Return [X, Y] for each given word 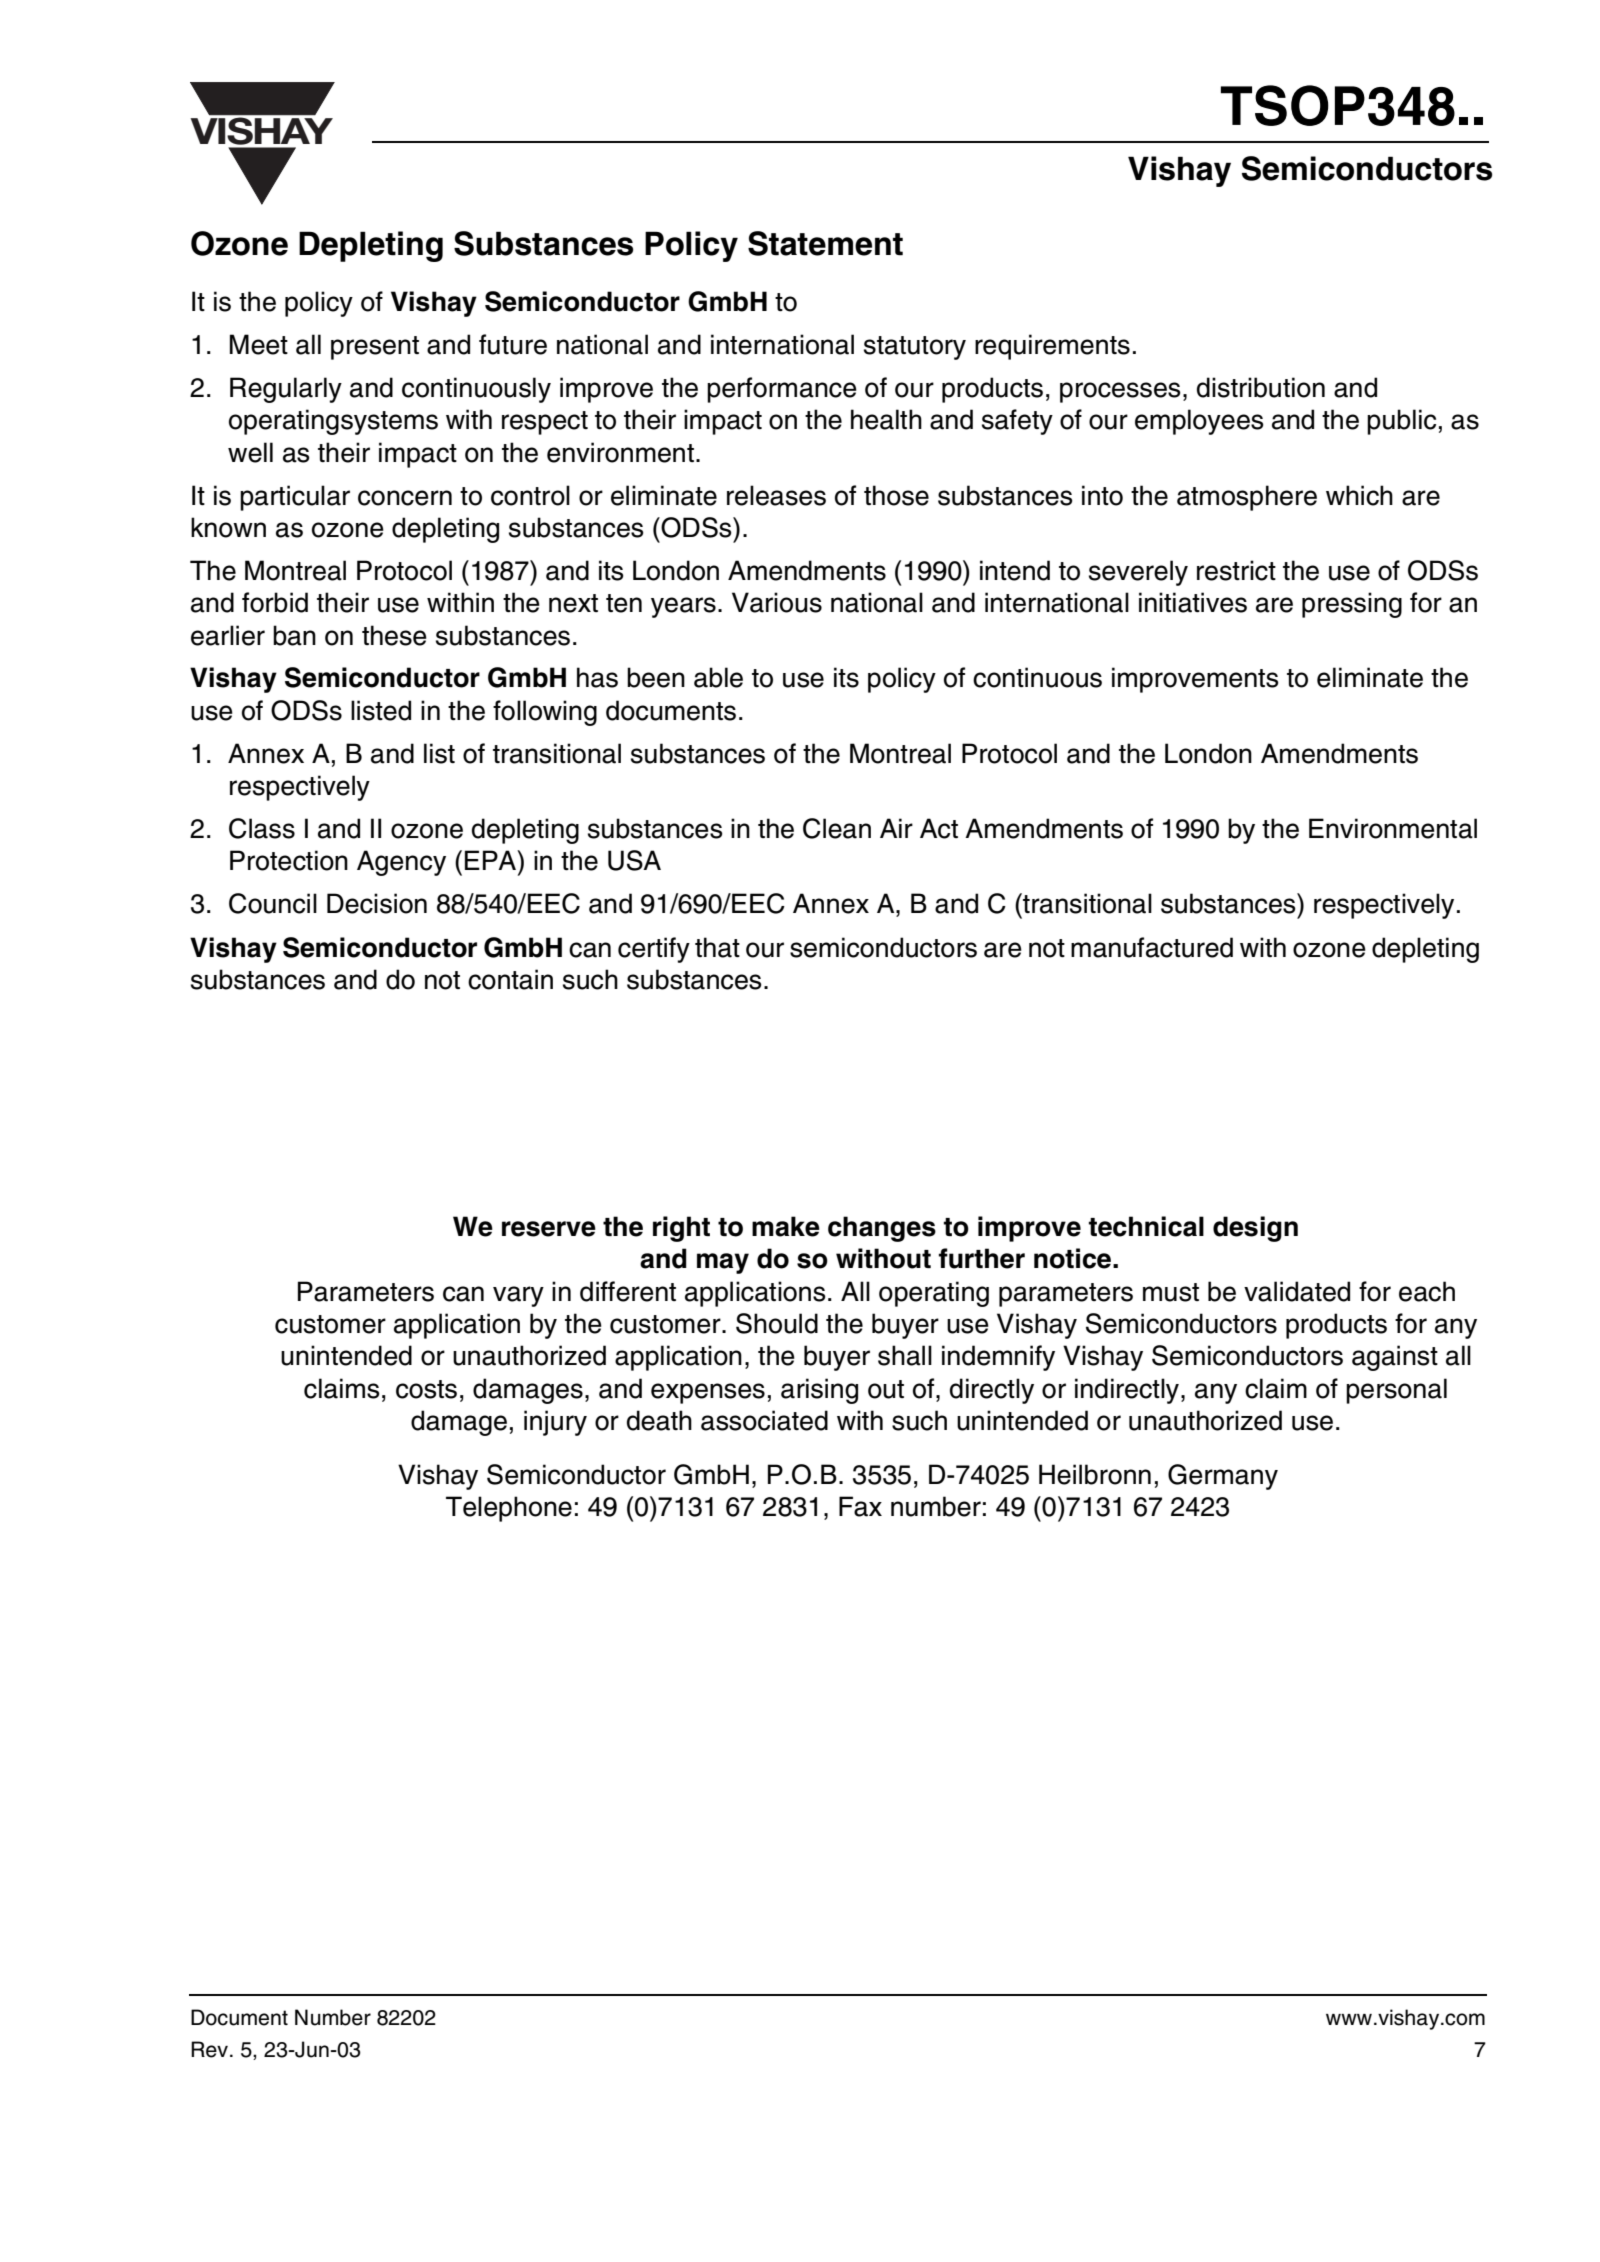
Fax [860, 1506]
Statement [825, 243]
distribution [1261, 387]
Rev [209, 2049]
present [375, 348]
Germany [1223, 1477]
